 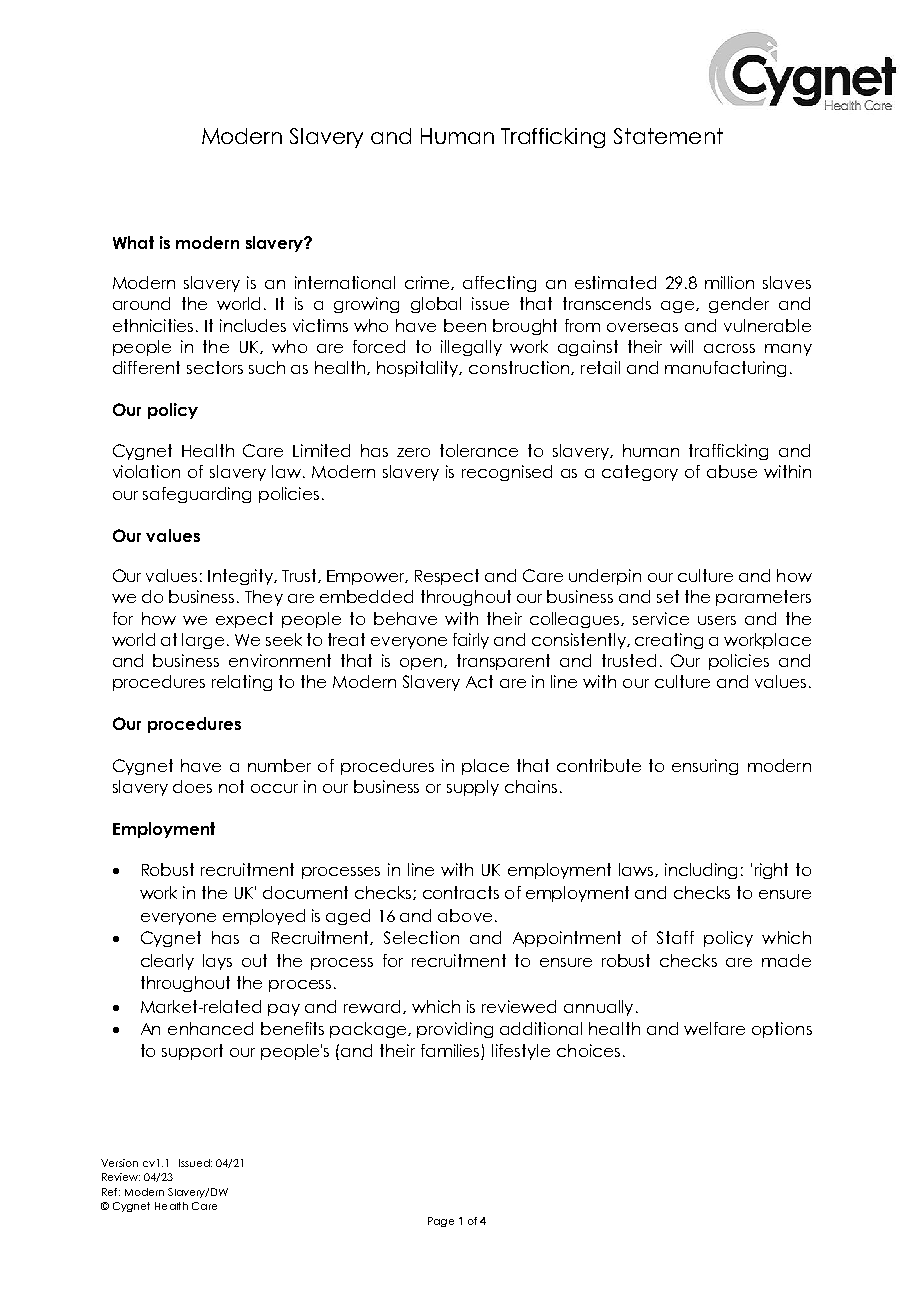 I want to click on lays, so click(x=217, y=962).
